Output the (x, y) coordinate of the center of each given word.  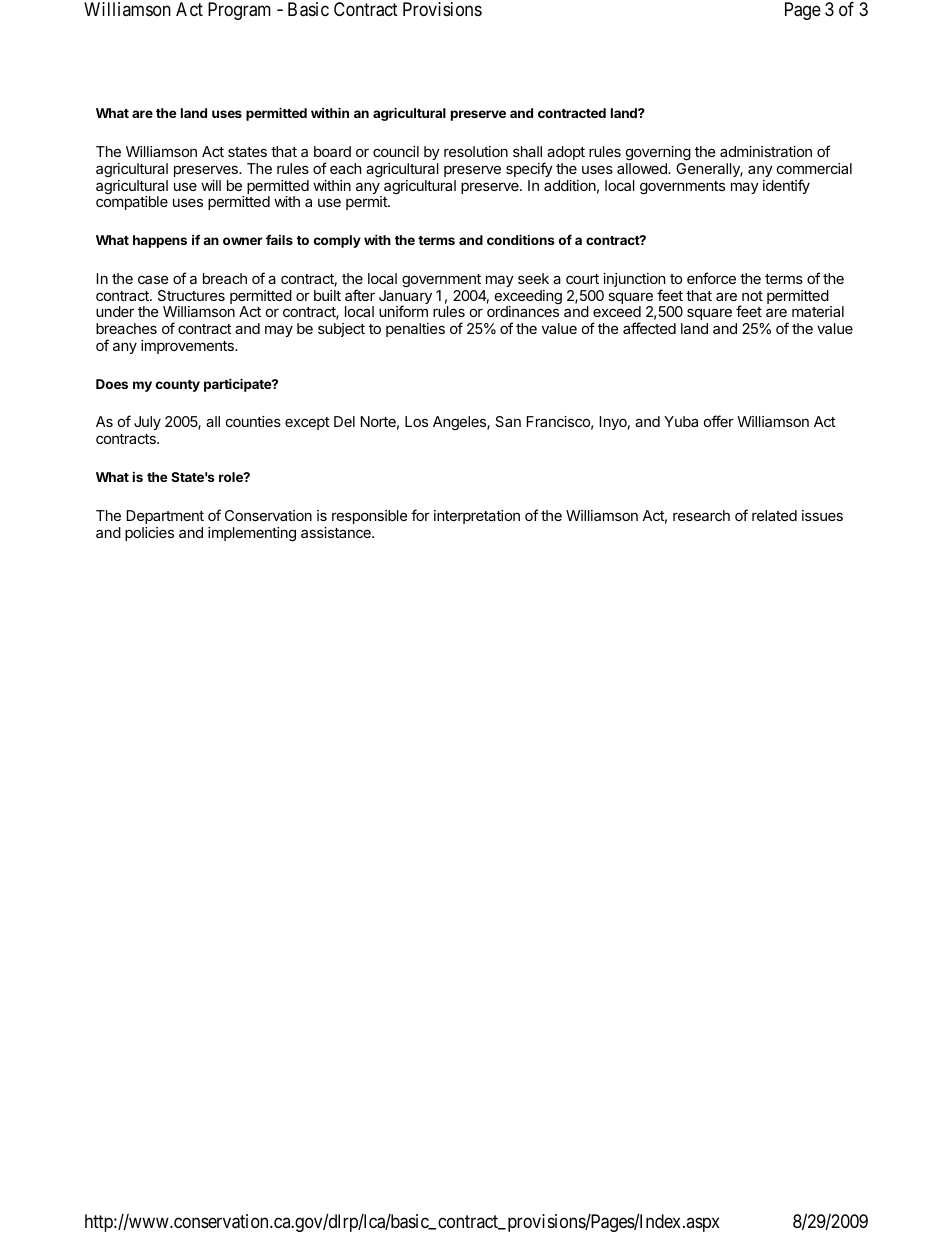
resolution (476, 151)
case (153, 279)
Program (239, 11)
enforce (711, 278)
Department (165, 517)
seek (533, 278)
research (701, 515)
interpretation (477, 517)
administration (766, 151)
